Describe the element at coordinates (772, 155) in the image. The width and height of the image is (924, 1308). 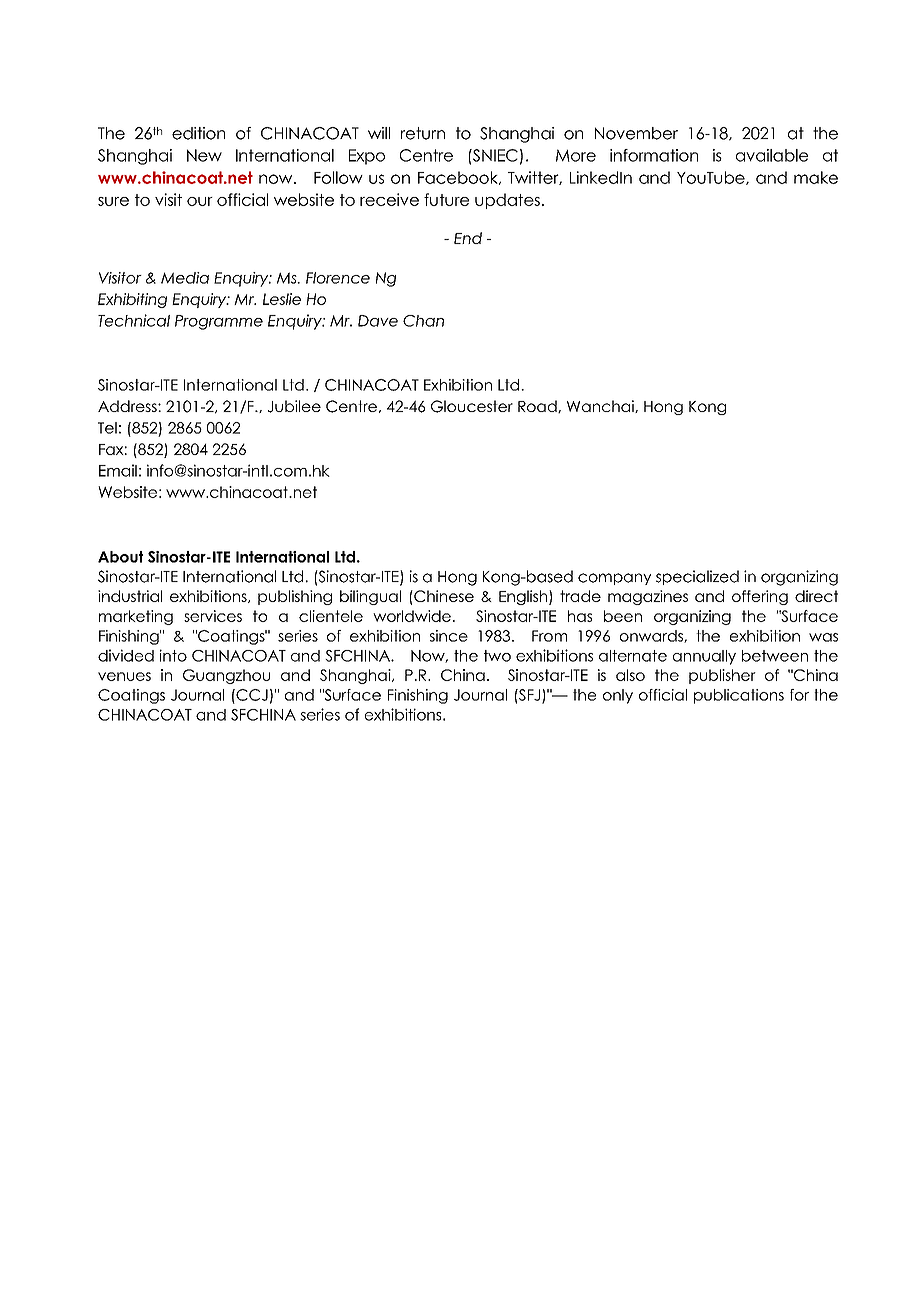
I see `available` at that location.
